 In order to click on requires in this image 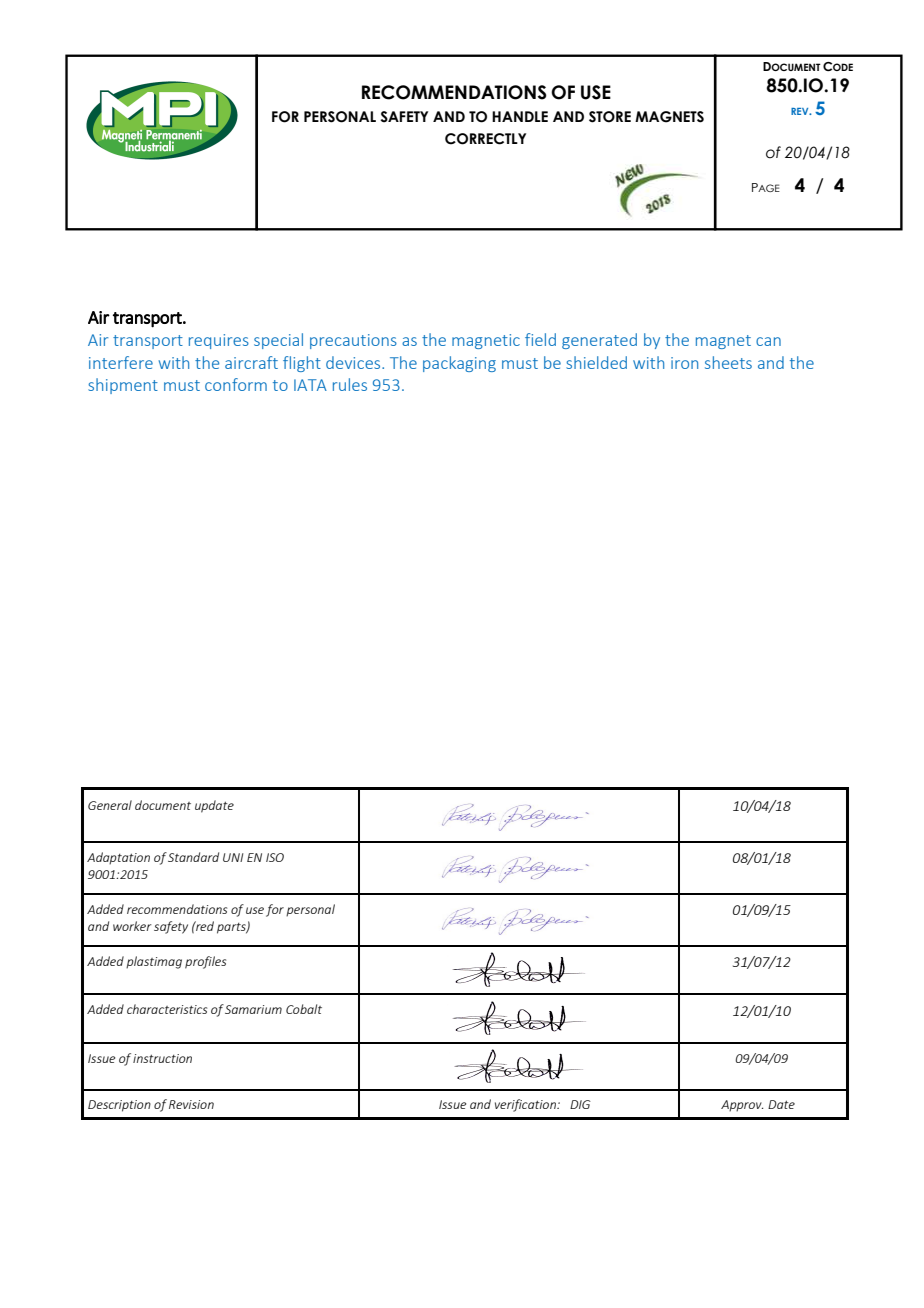, I will do `click(219, 341)`.
